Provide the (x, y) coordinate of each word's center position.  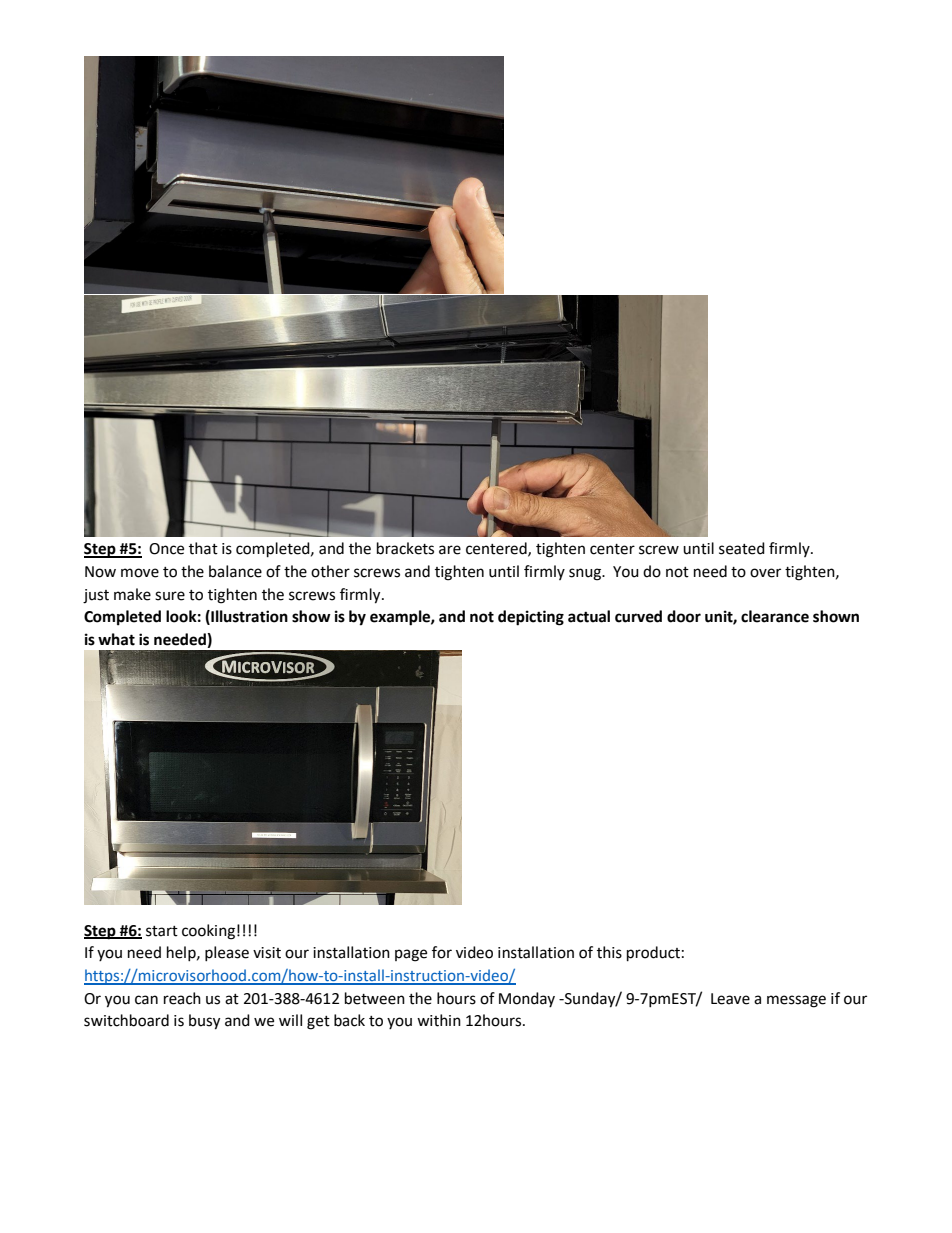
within (439, 1020)
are (450, 550)
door (684, 616)
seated (742, 548)
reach (182, 998)
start (162, 931)
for (442, 952)
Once (166, 549)
